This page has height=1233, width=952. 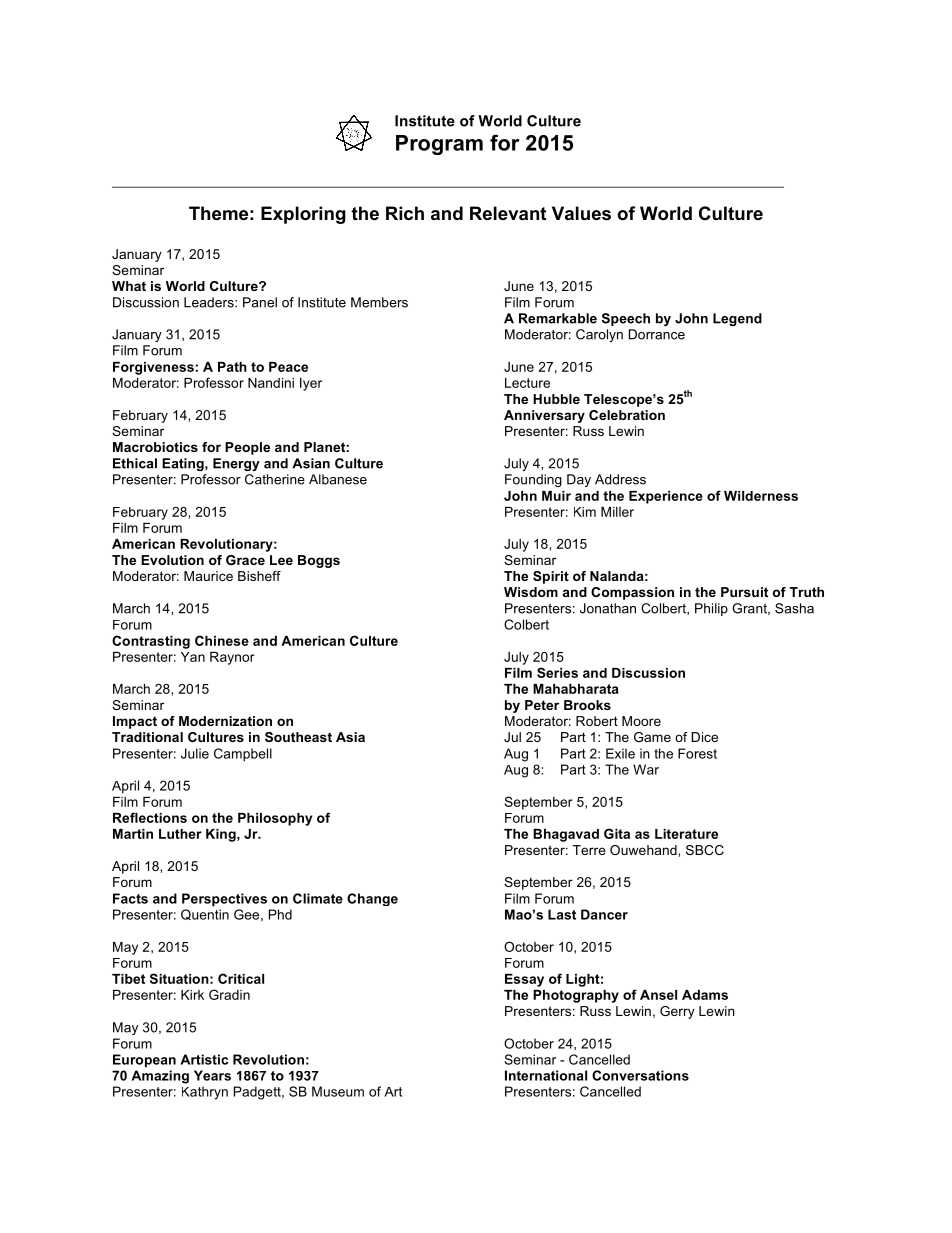 What do you see at coordinates (303, 215) in the page?
I see `Exploring` at bounding box center [303, 215].
